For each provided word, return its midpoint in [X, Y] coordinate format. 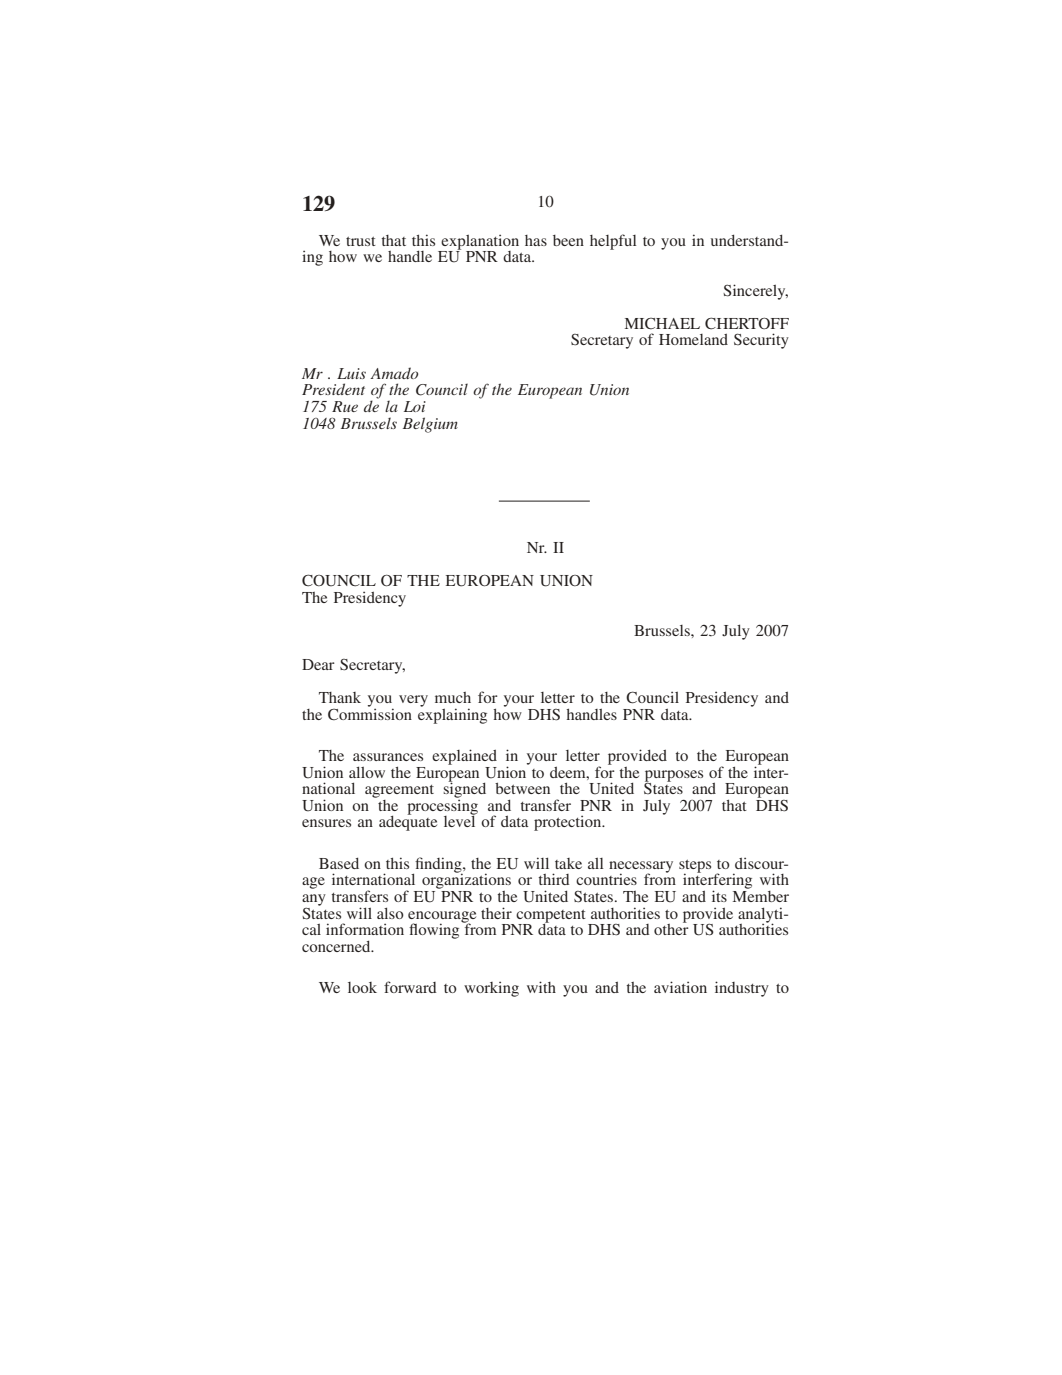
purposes [674, 777]
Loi [415, 406]
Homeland [693, 339]
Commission [370, 713]
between [522, 788]
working [491, 989]
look [362, 987]
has [536, 240]
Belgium [430, 425]
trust [361, 241]
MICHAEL [662, 323]
